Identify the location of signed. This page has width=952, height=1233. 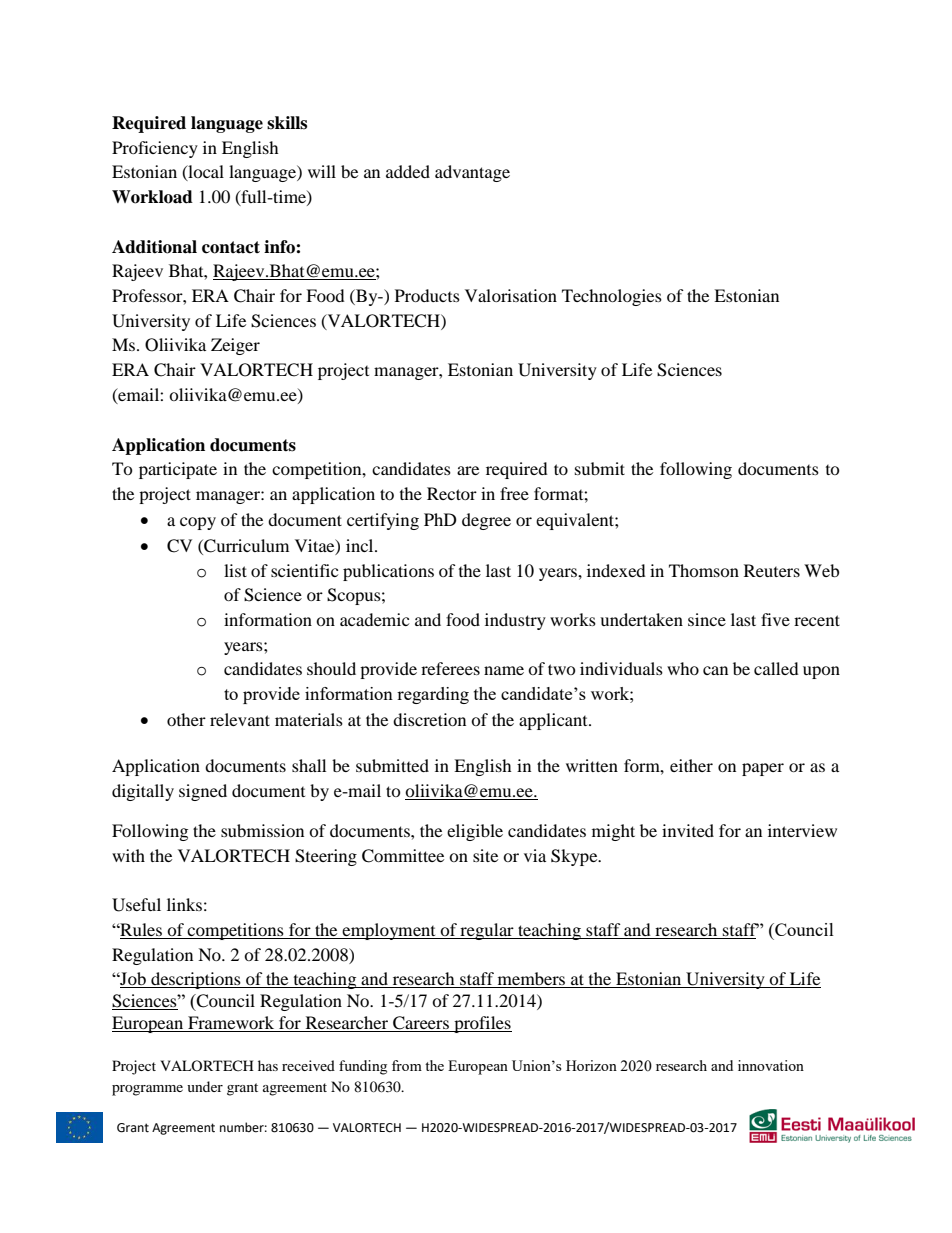
(203, 792).
